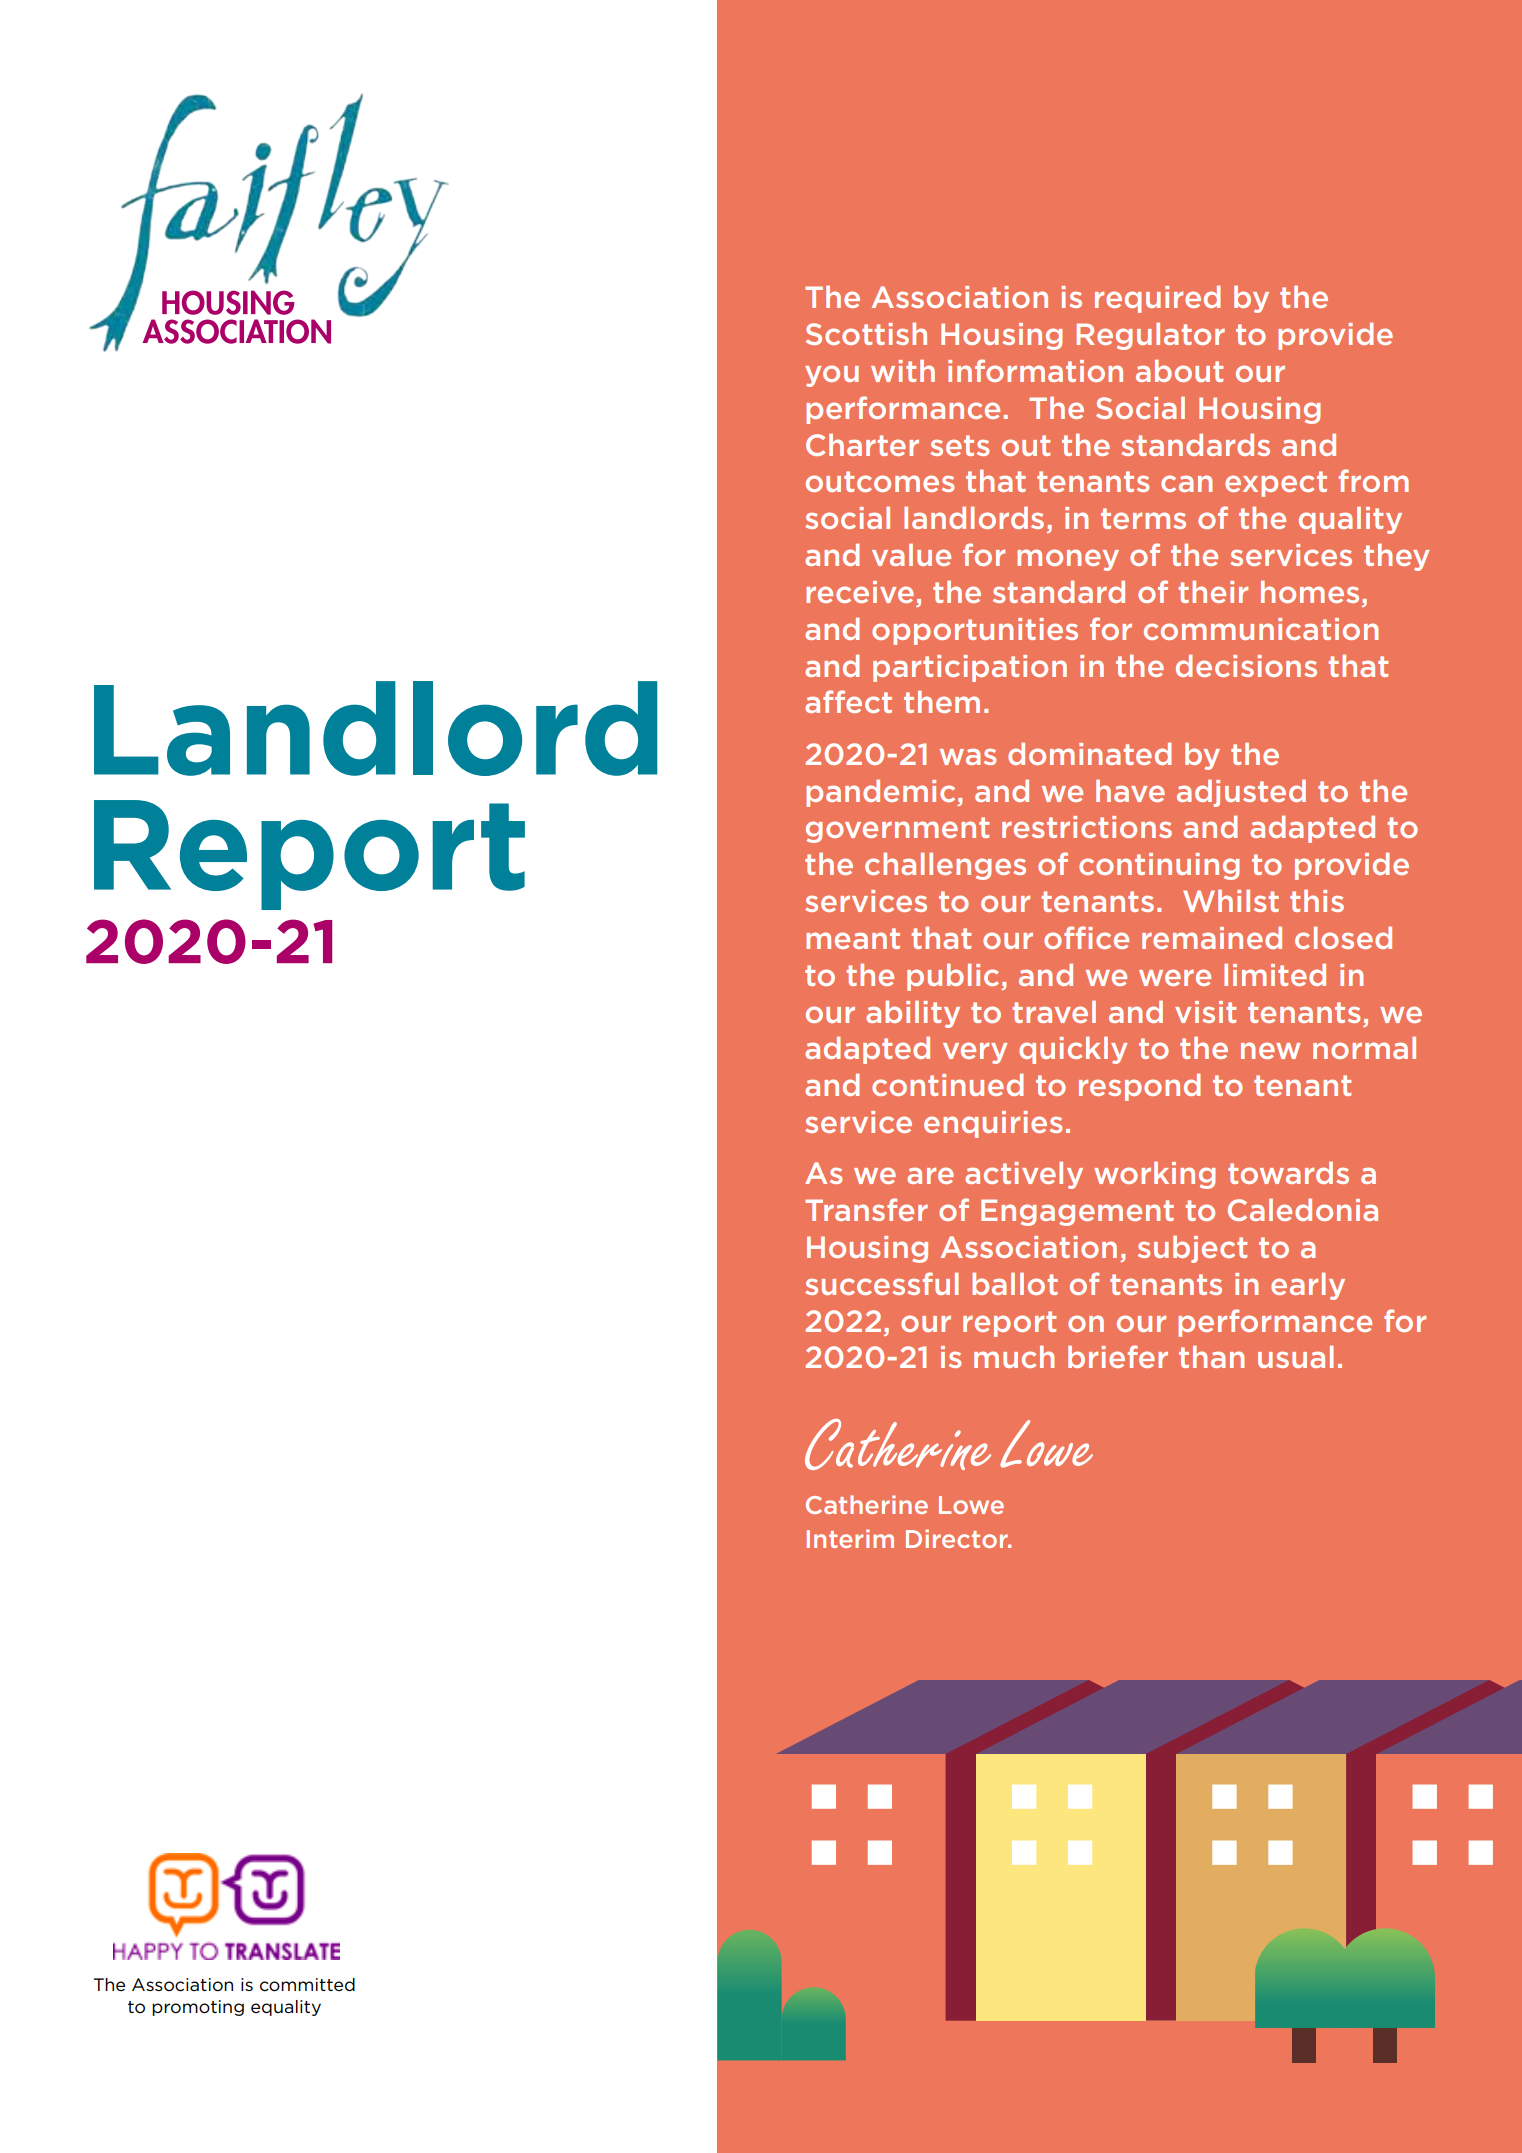  I want to click on committed, so click(307, 1985).
